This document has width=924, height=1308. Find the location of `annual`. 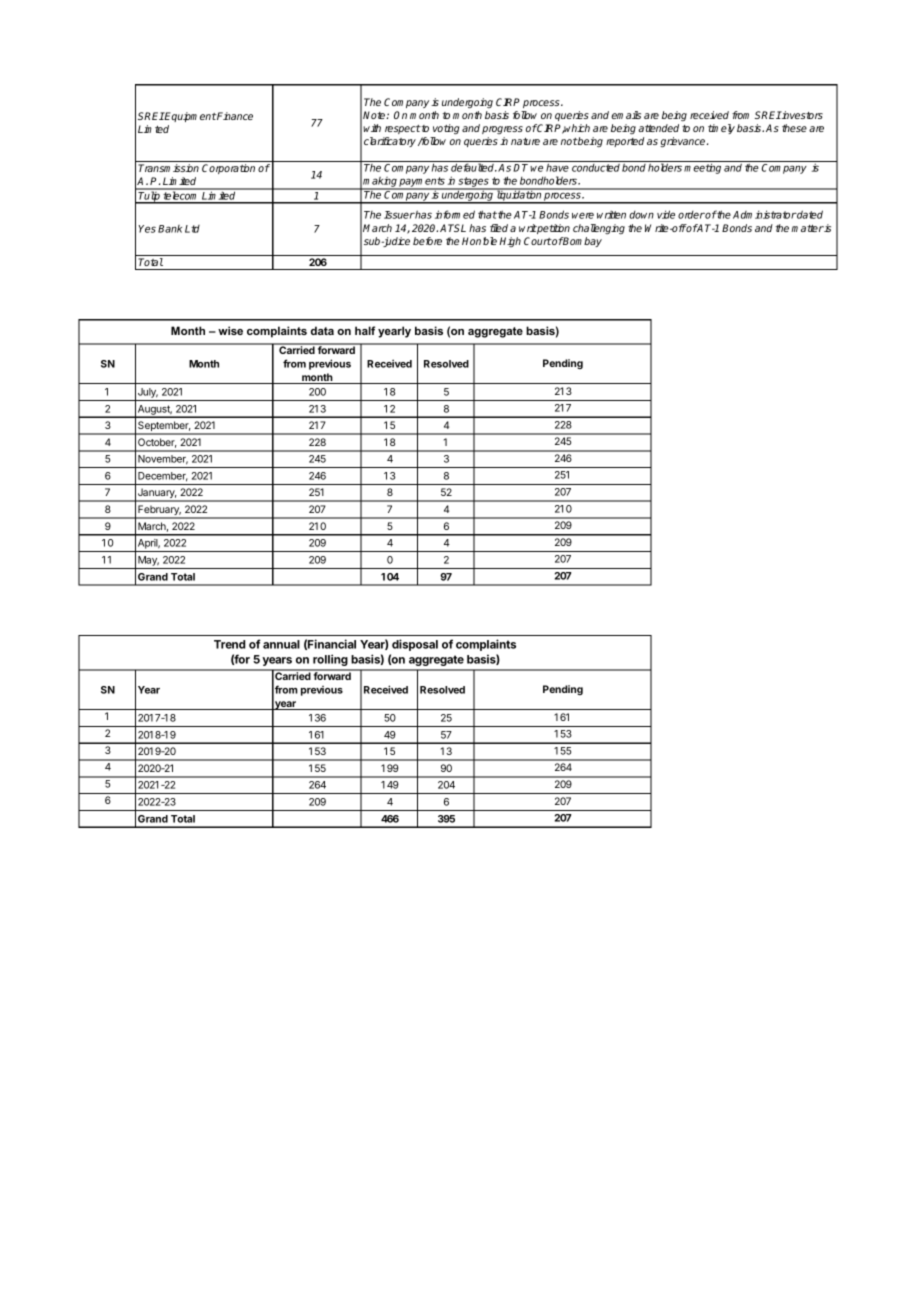

annual is located at coordinates (281, 644).
